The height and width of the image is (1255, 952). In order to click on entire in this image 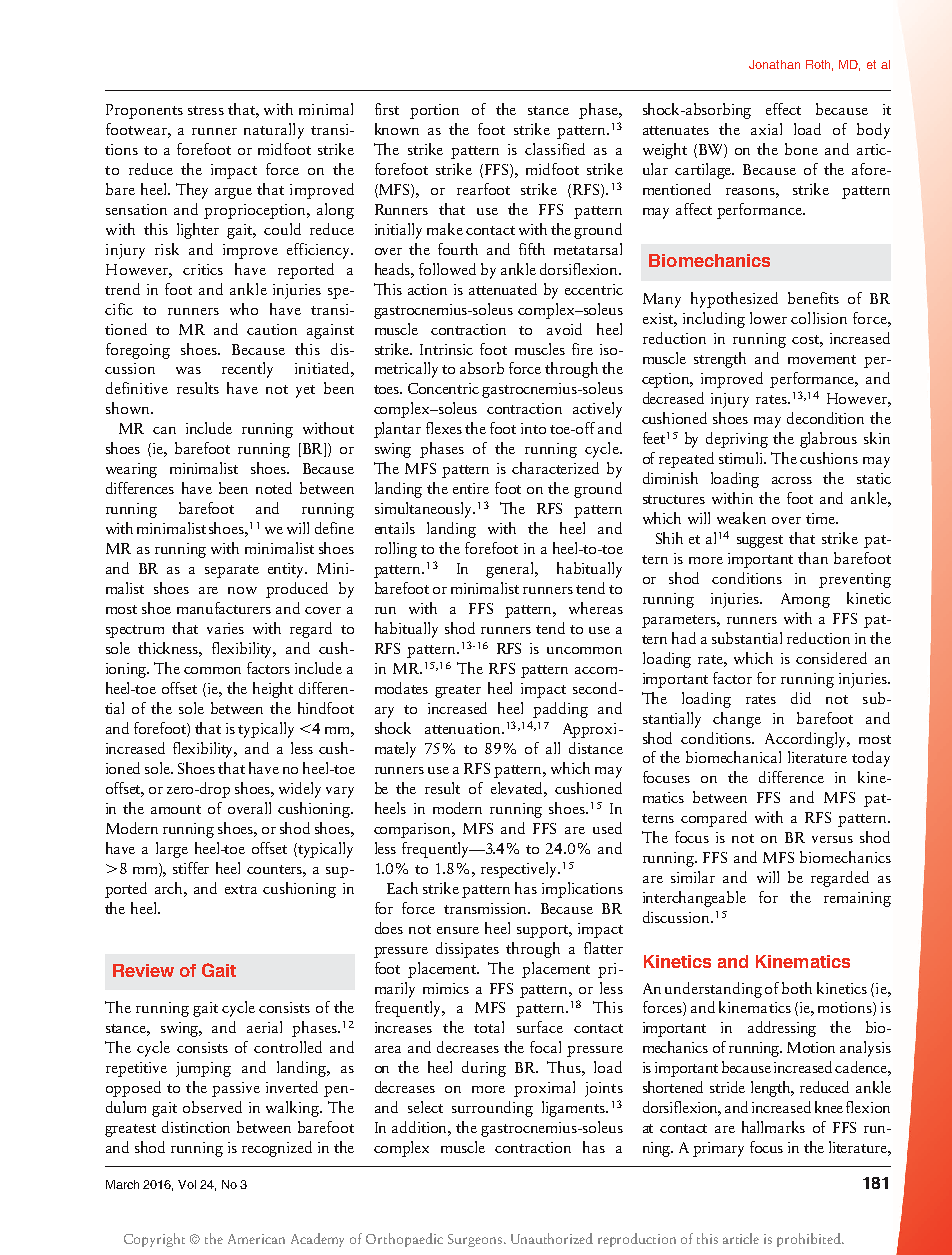, I will do `click(471, 488)`.
